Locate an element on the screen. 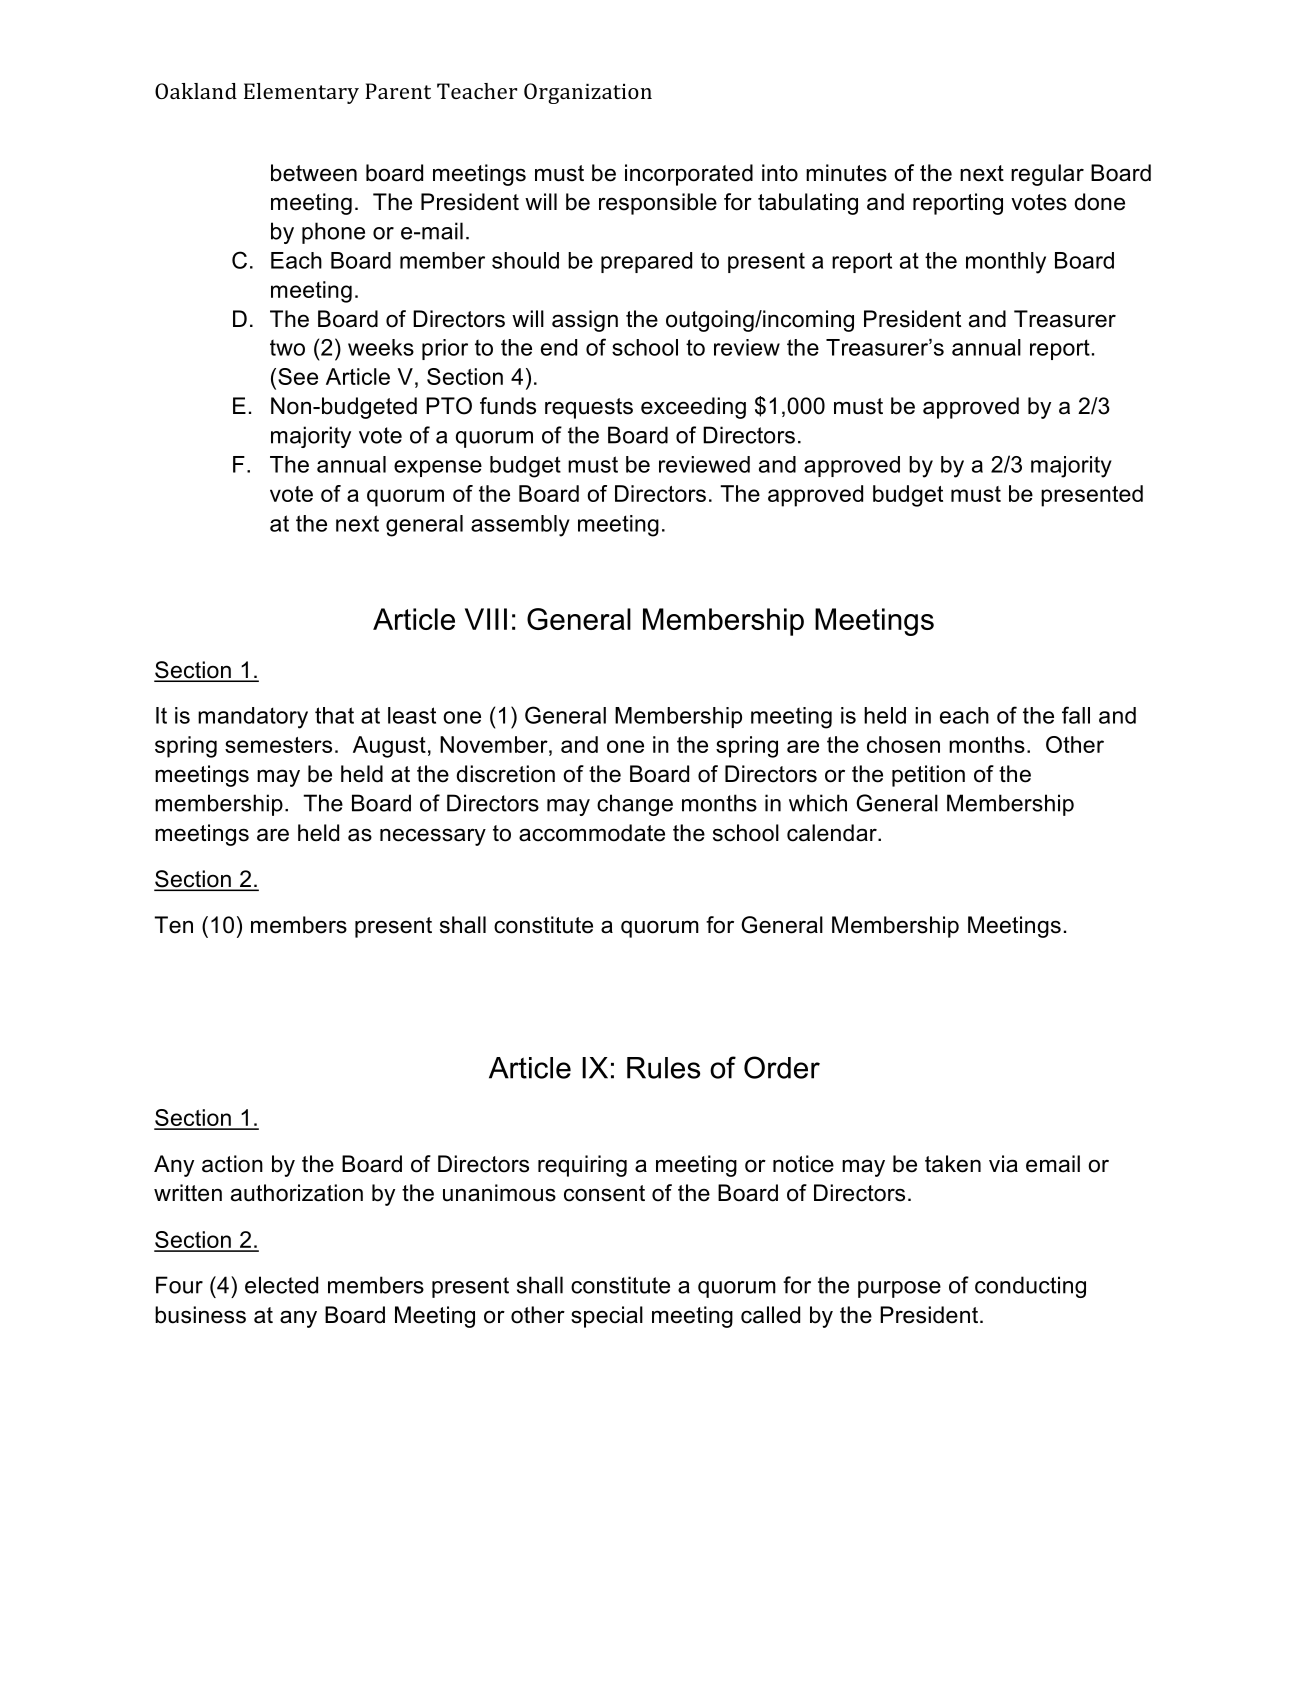 The width and height of the screenshot is (1307, 1691). fall is located at coordinates (1076, 715).
